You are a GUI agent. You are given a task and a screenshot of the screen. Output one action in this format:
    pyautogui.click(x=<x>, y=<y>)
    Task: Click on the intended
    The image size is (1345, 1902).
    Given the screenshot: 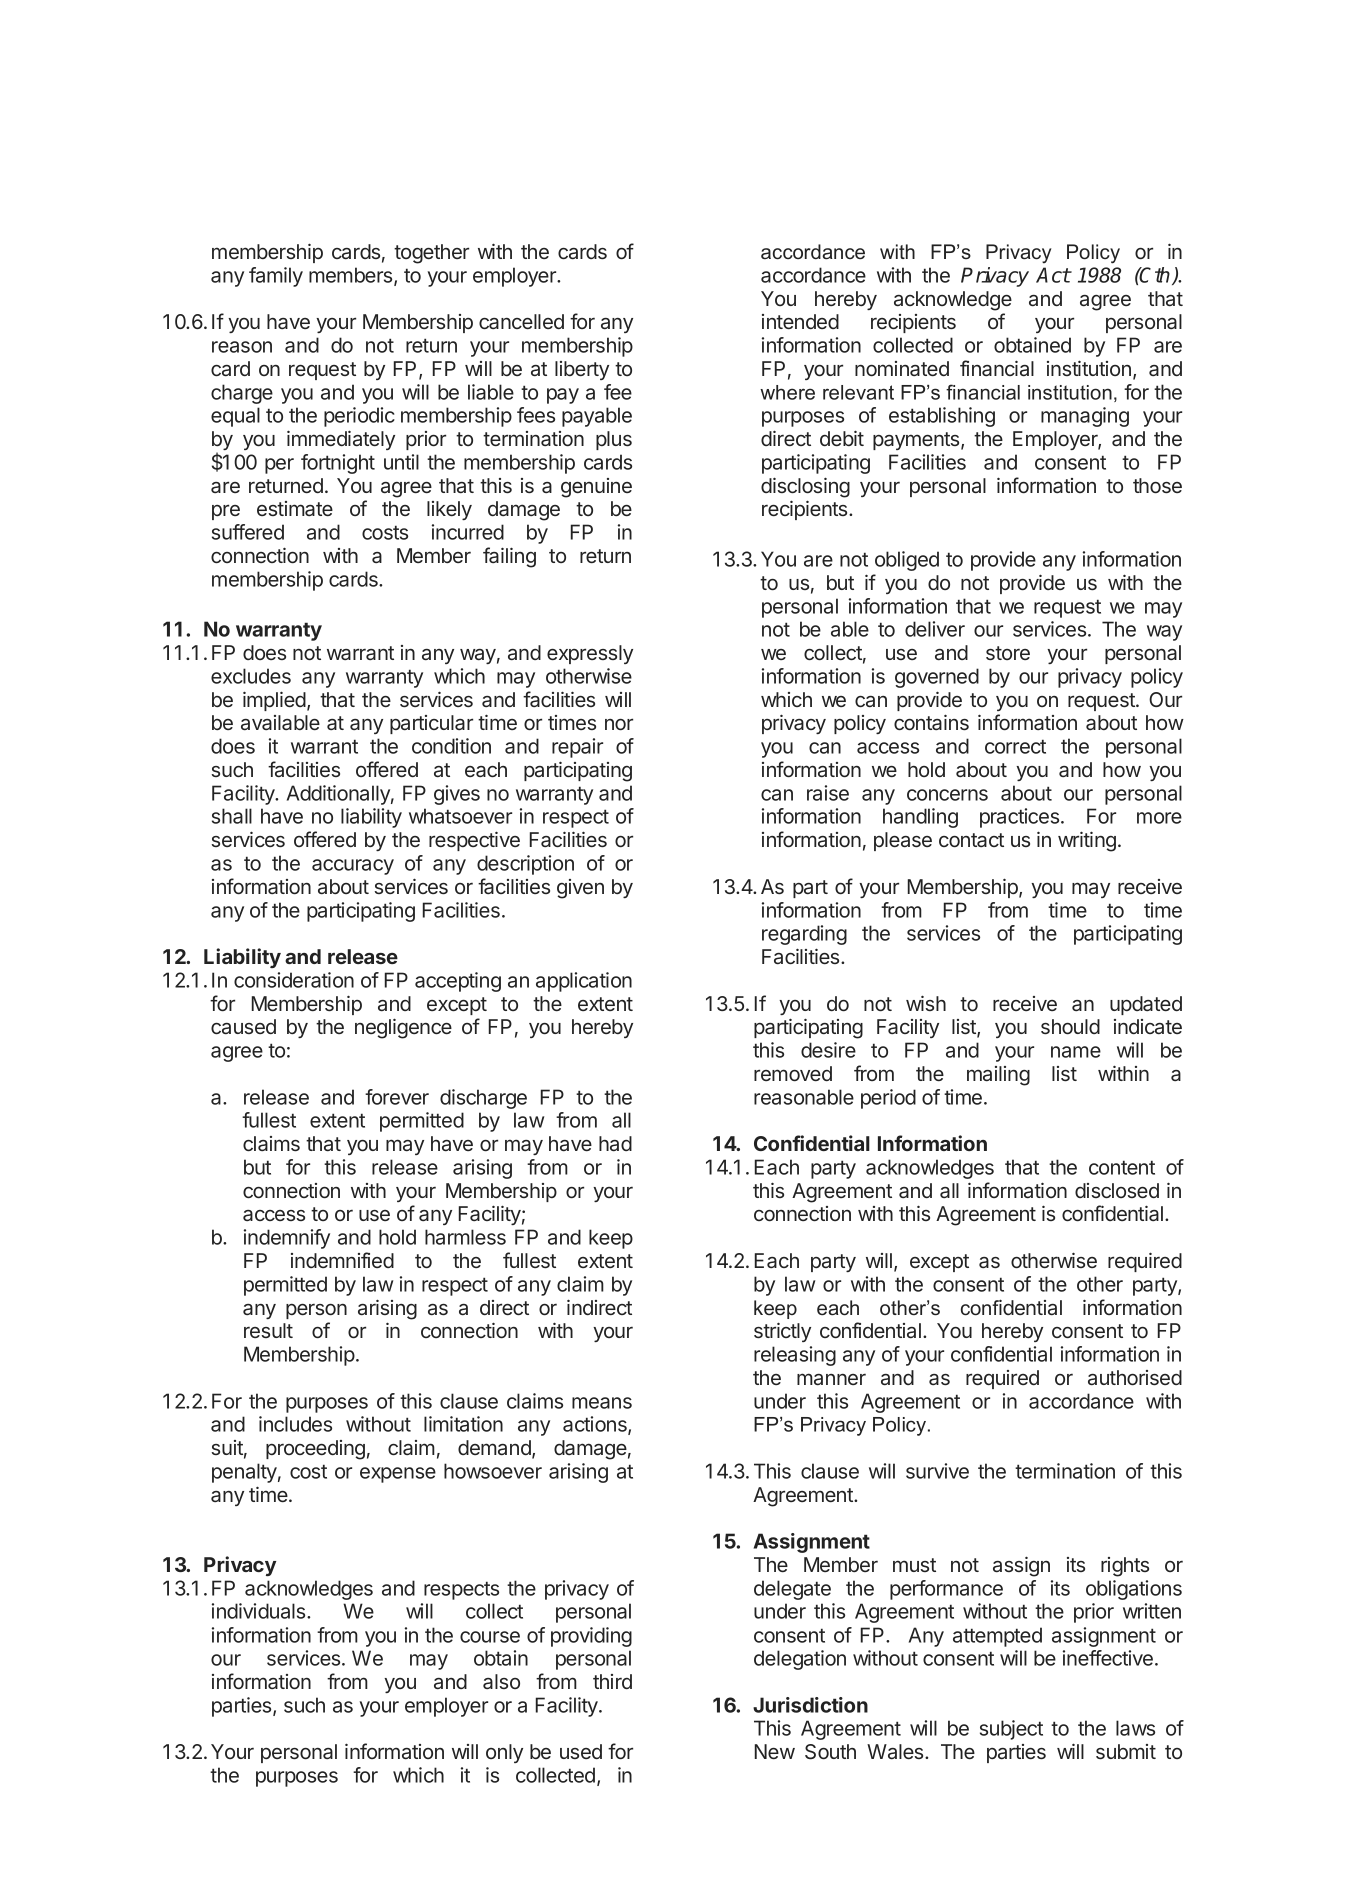 What is the action you would take?
    pyautogui.click(x=800, y=321)
